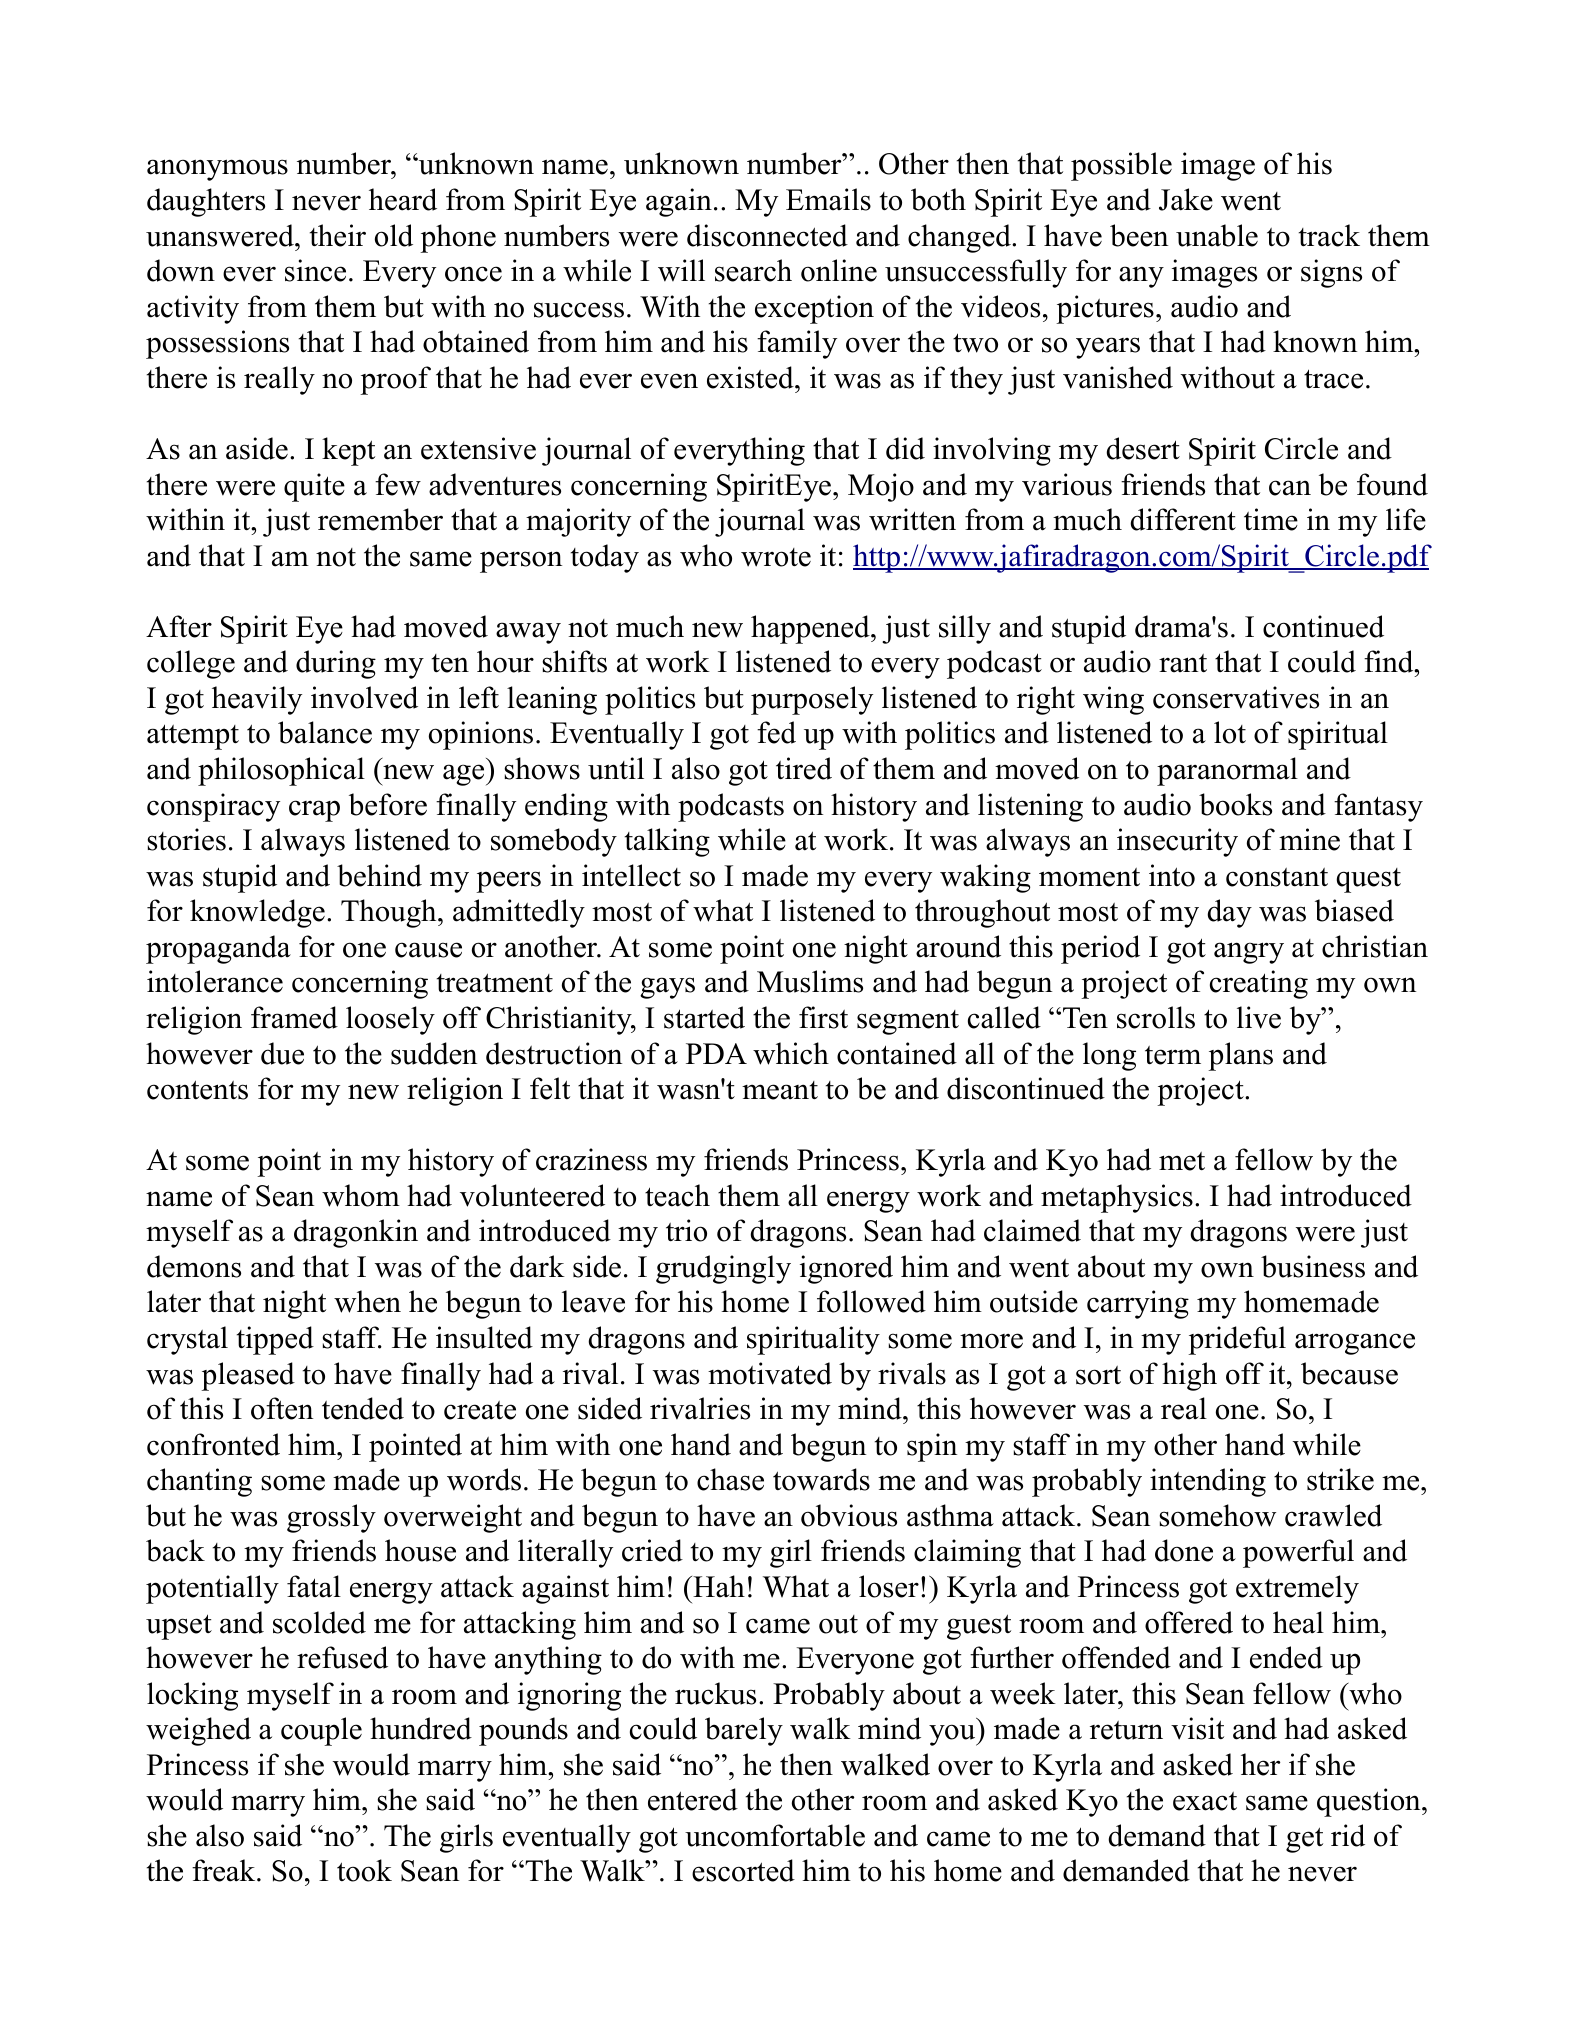 The width and height of the document is (1577, 2041). Describe the element at coordinates (767, 235) in the document. I see `disconnected` at that location.
